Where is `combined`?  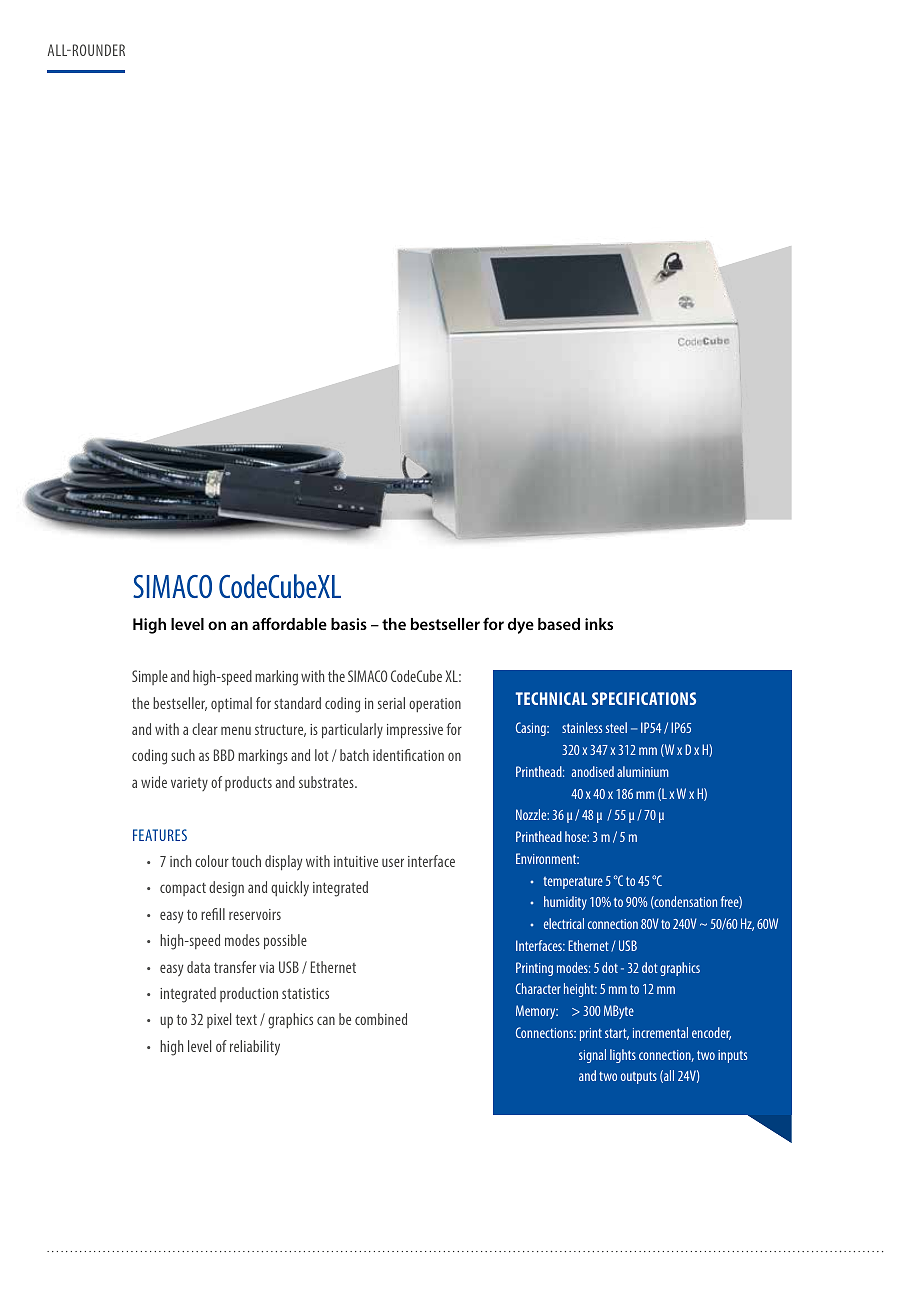 combined is located at coordinates (381, 1019).
